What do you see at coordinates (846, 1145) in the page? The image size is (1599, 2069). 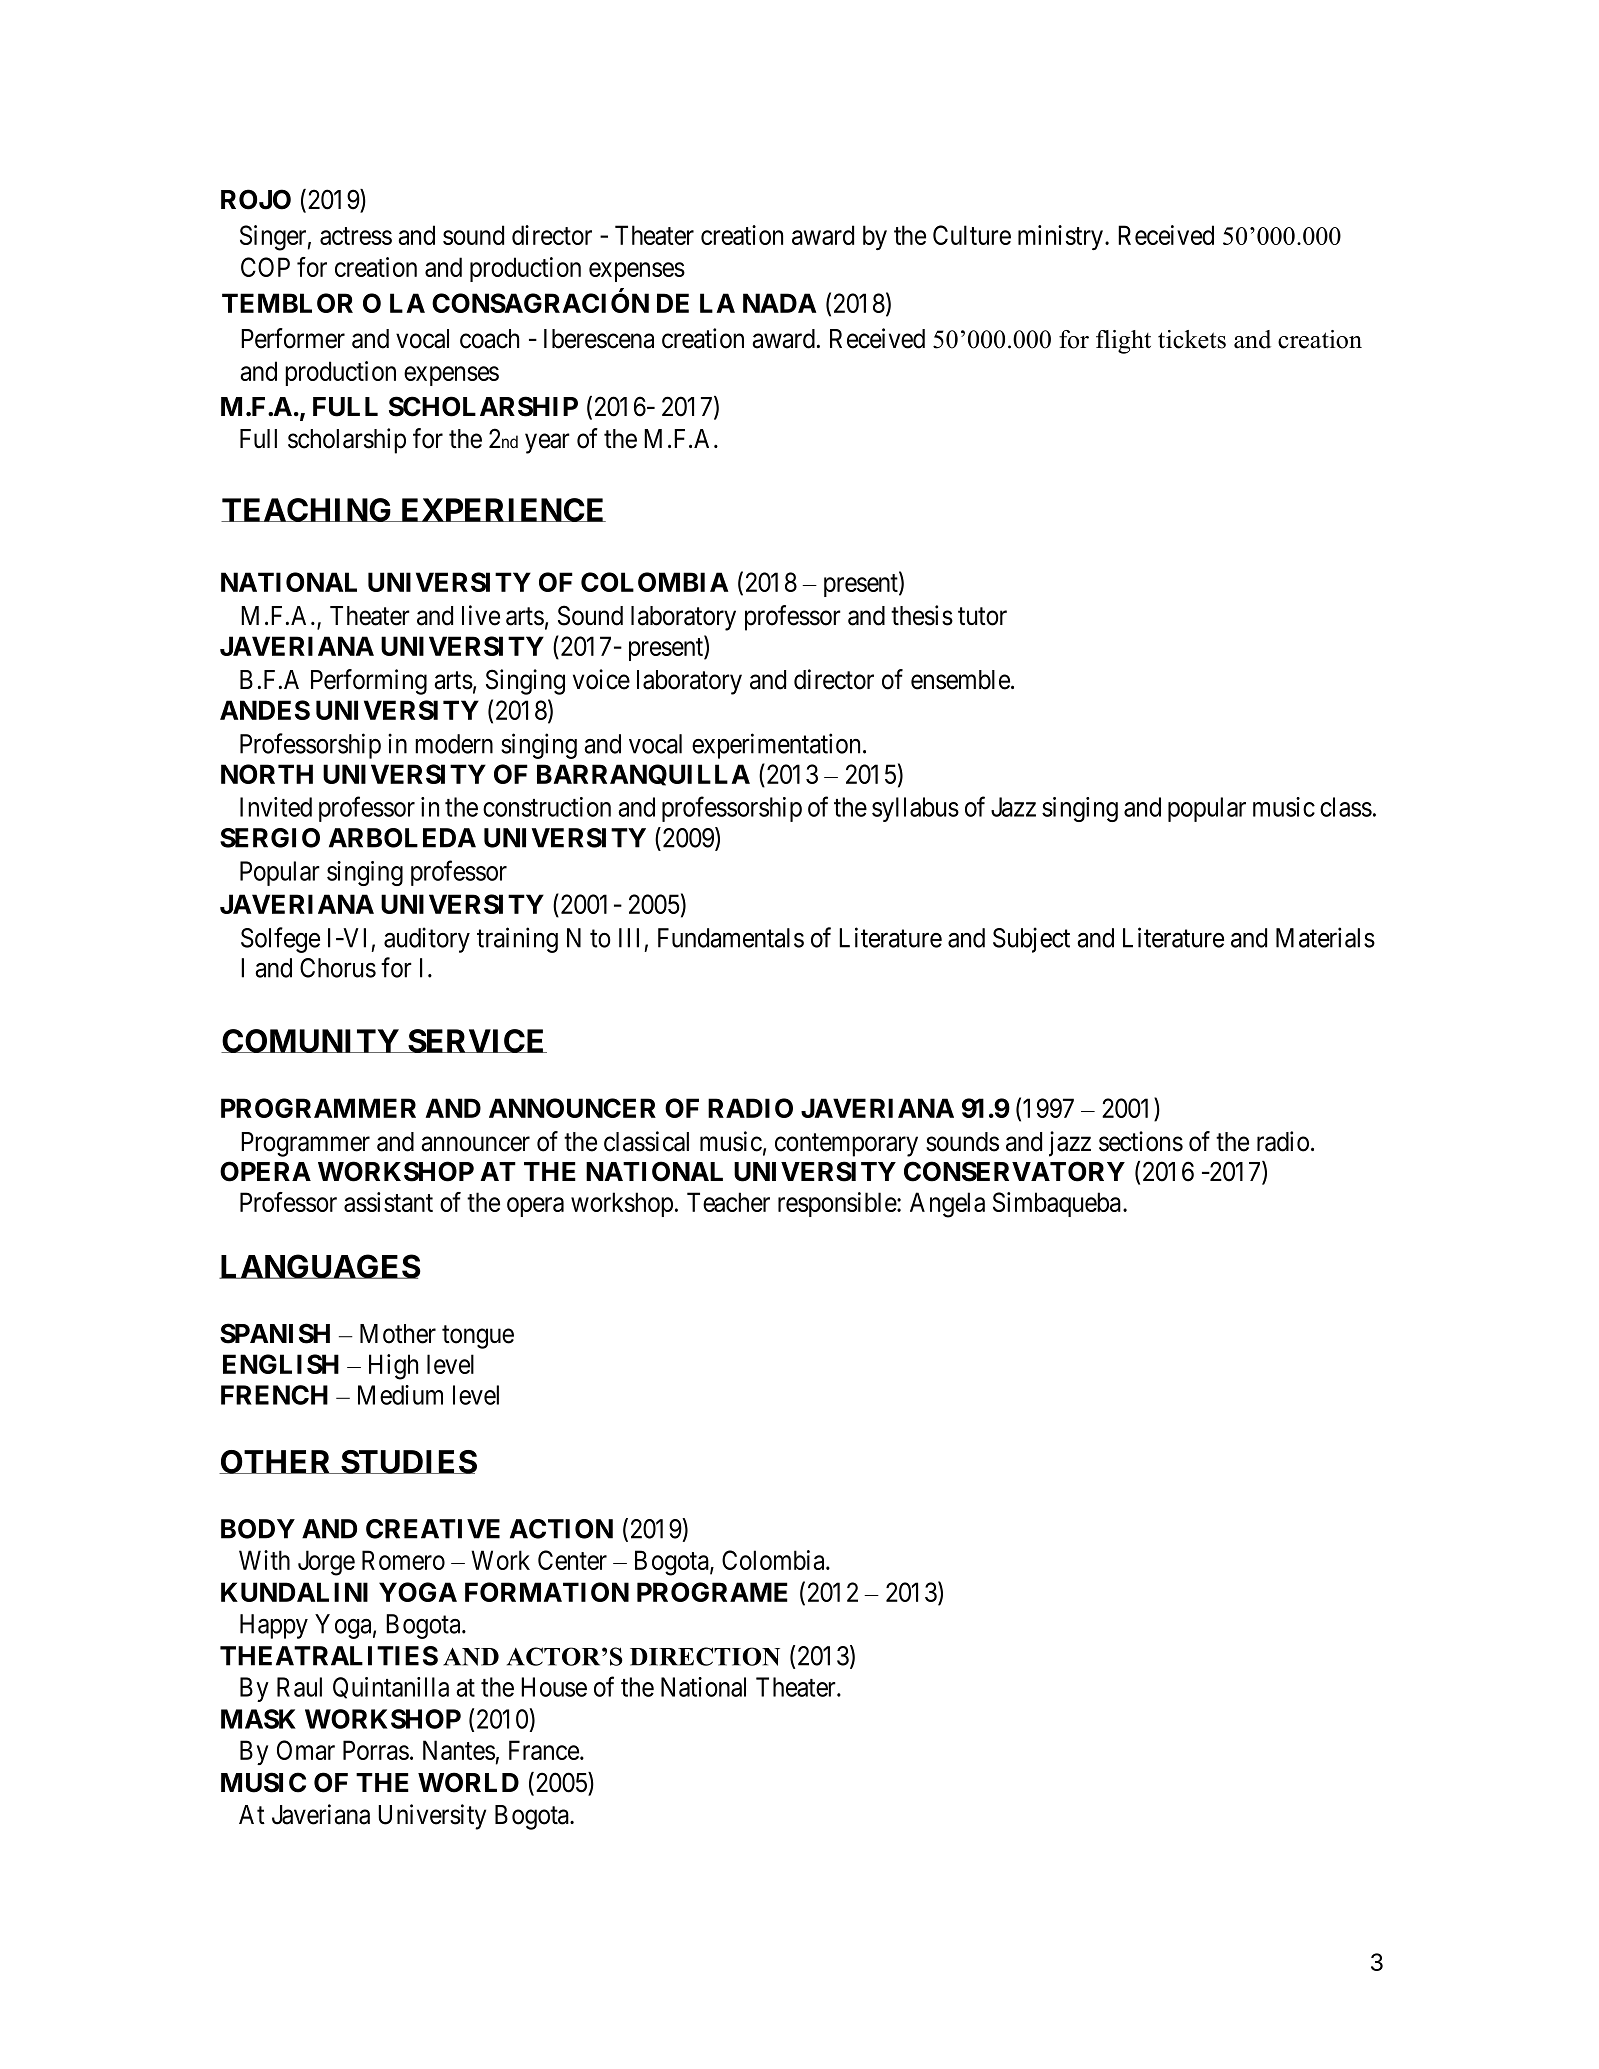 I see `contemporary` at bounding box center [846, 1145].
